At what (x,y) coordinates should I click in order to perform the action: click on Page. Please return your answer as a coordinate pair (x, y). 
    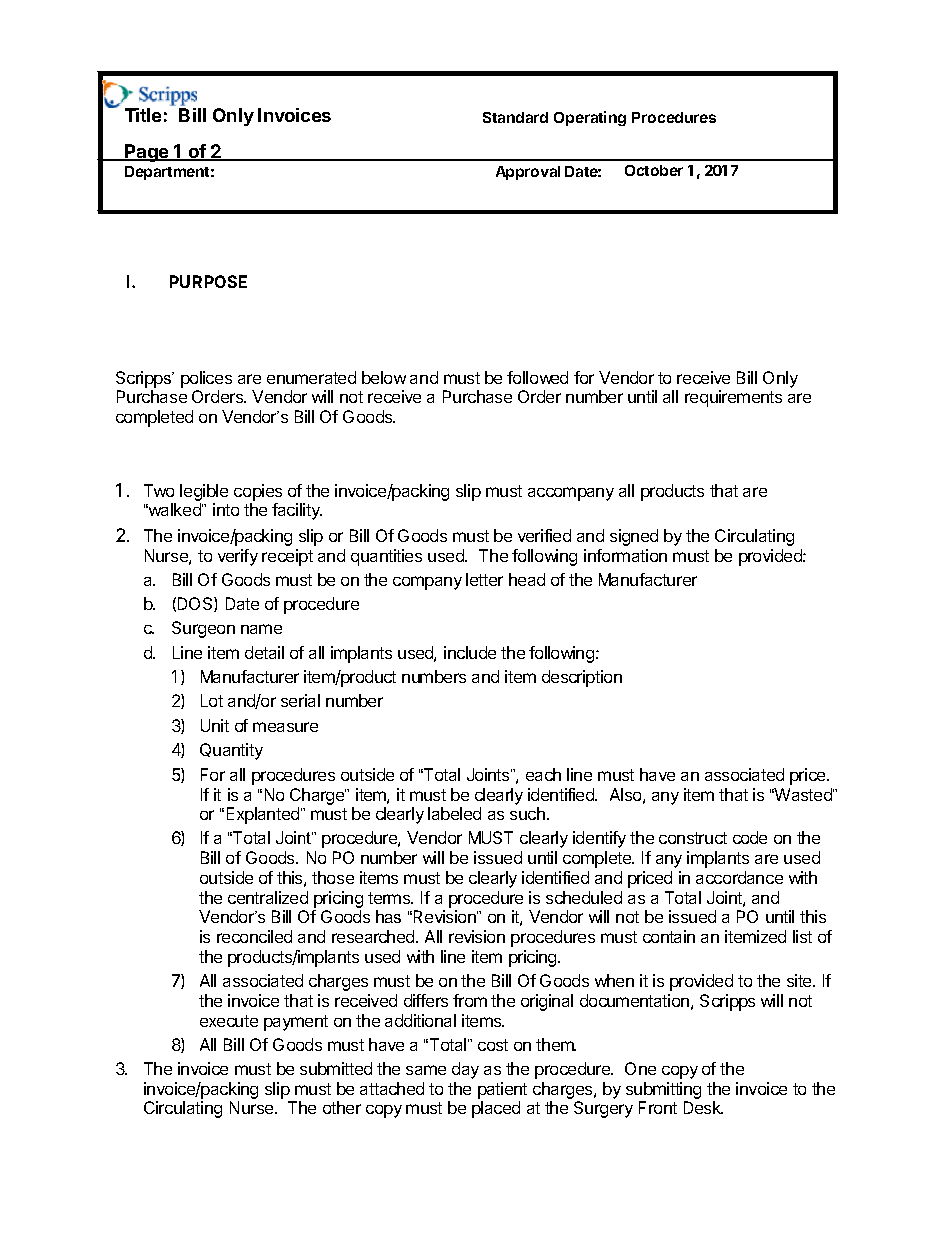
    Looking at the image, I should click on (147, 153).
